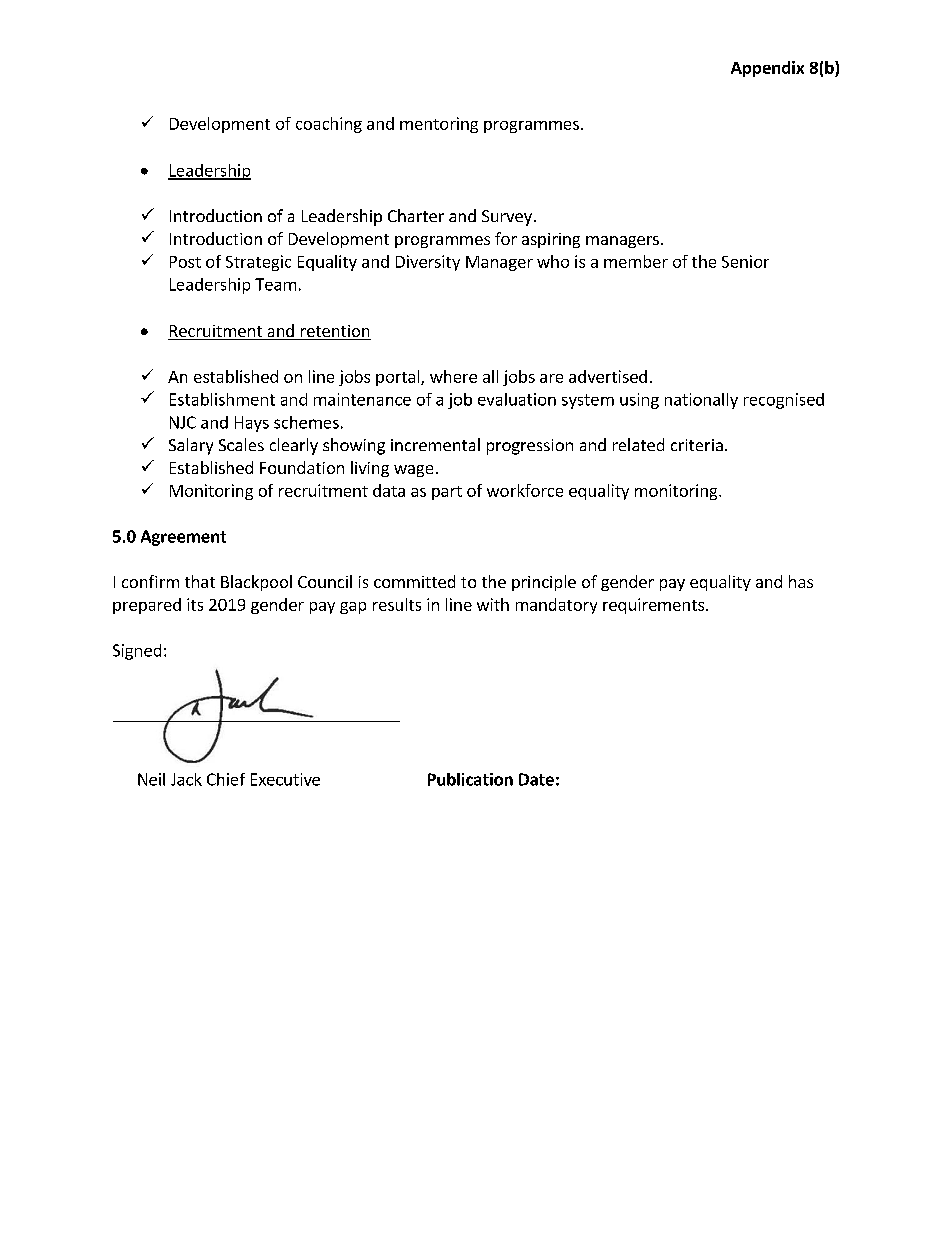 The width and height of the screenshot is (952, 1233). What do you see at coordinates (801, 581) in the screenshot?
I see `has` at bounding box center [801, 581].
